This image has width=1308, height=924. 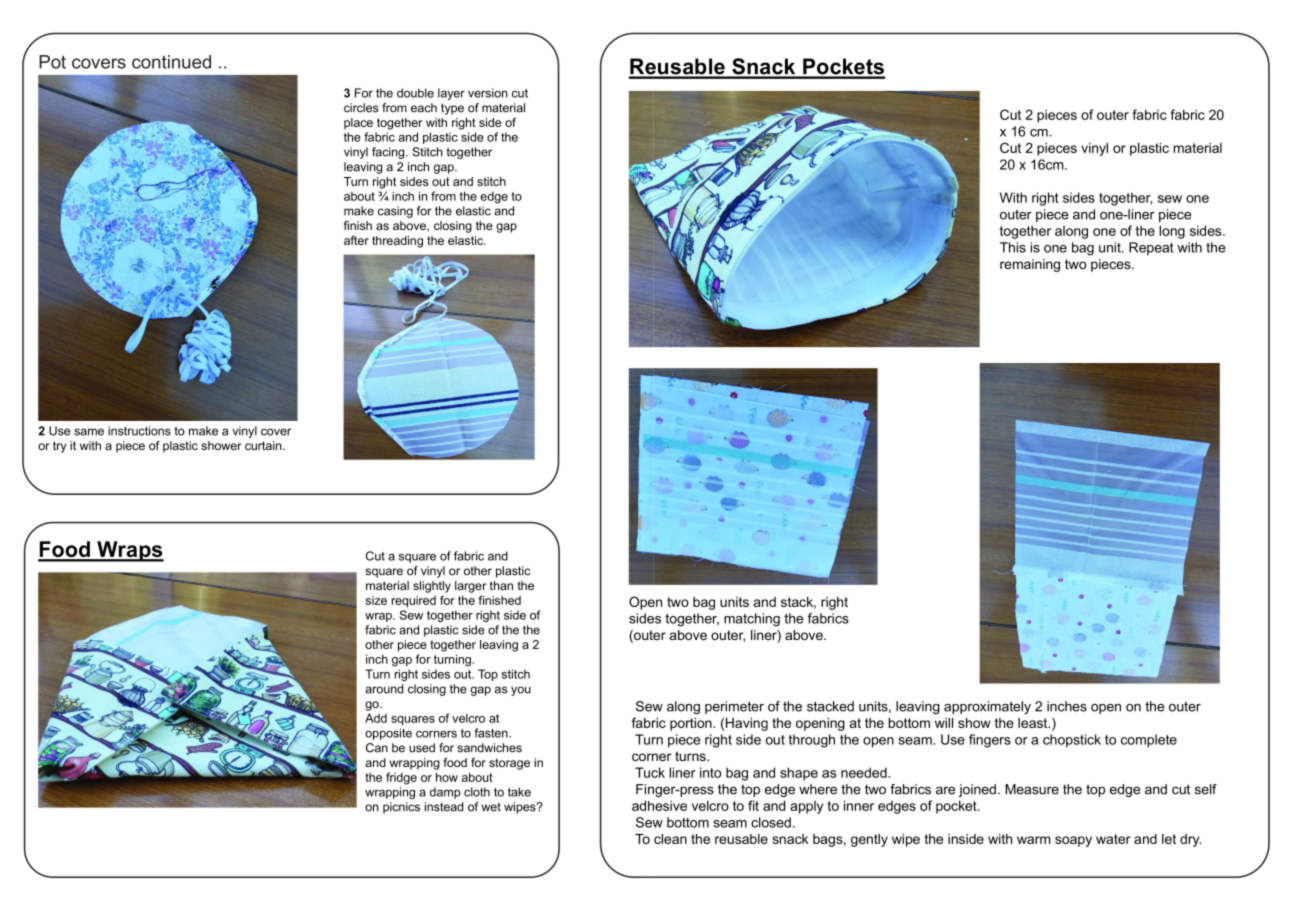 I want to click on fridge, so click(x=401, y=778).
